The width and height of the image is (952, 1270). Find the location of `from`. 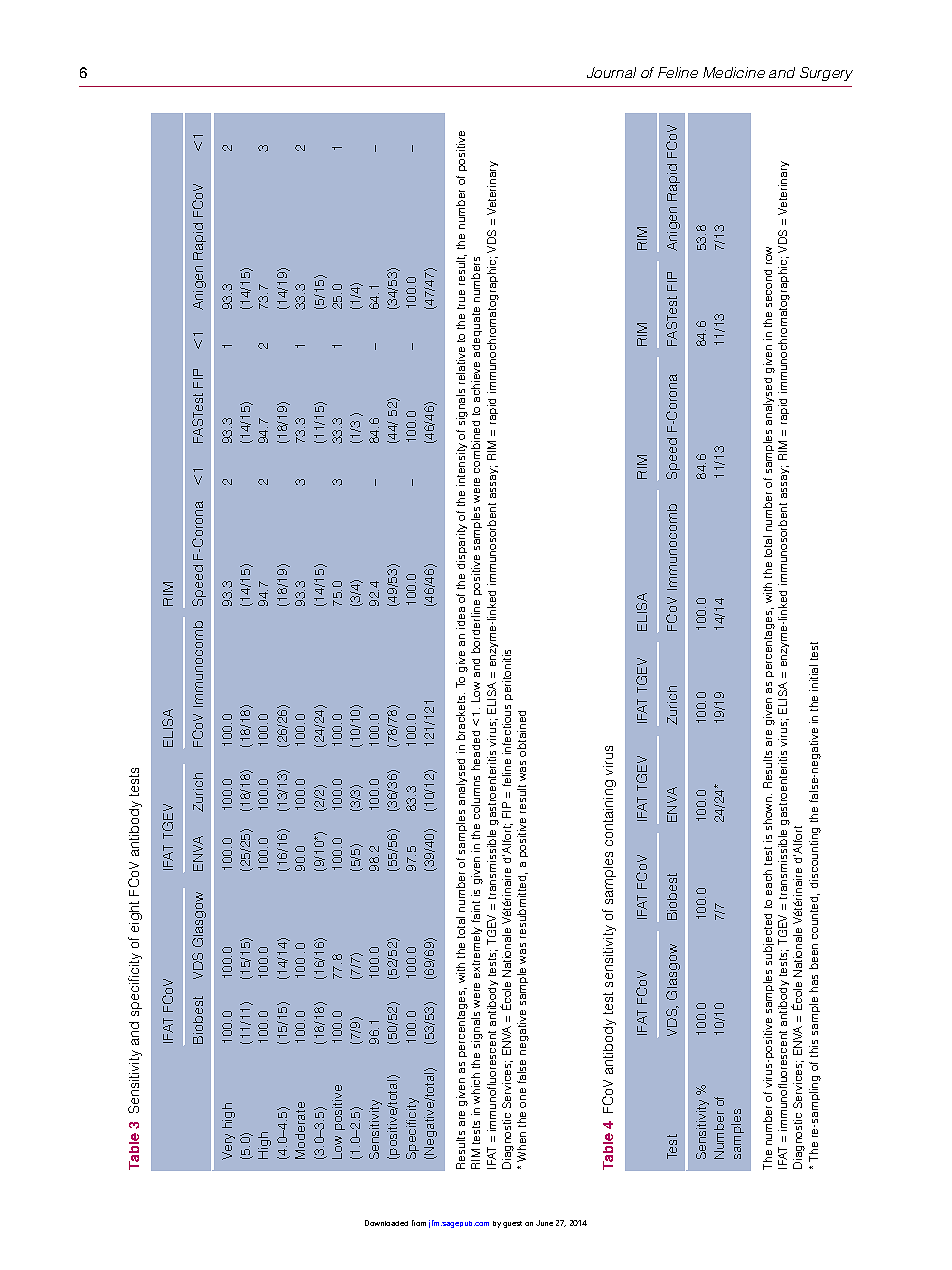

from is located at coordinates (419, 1223).
